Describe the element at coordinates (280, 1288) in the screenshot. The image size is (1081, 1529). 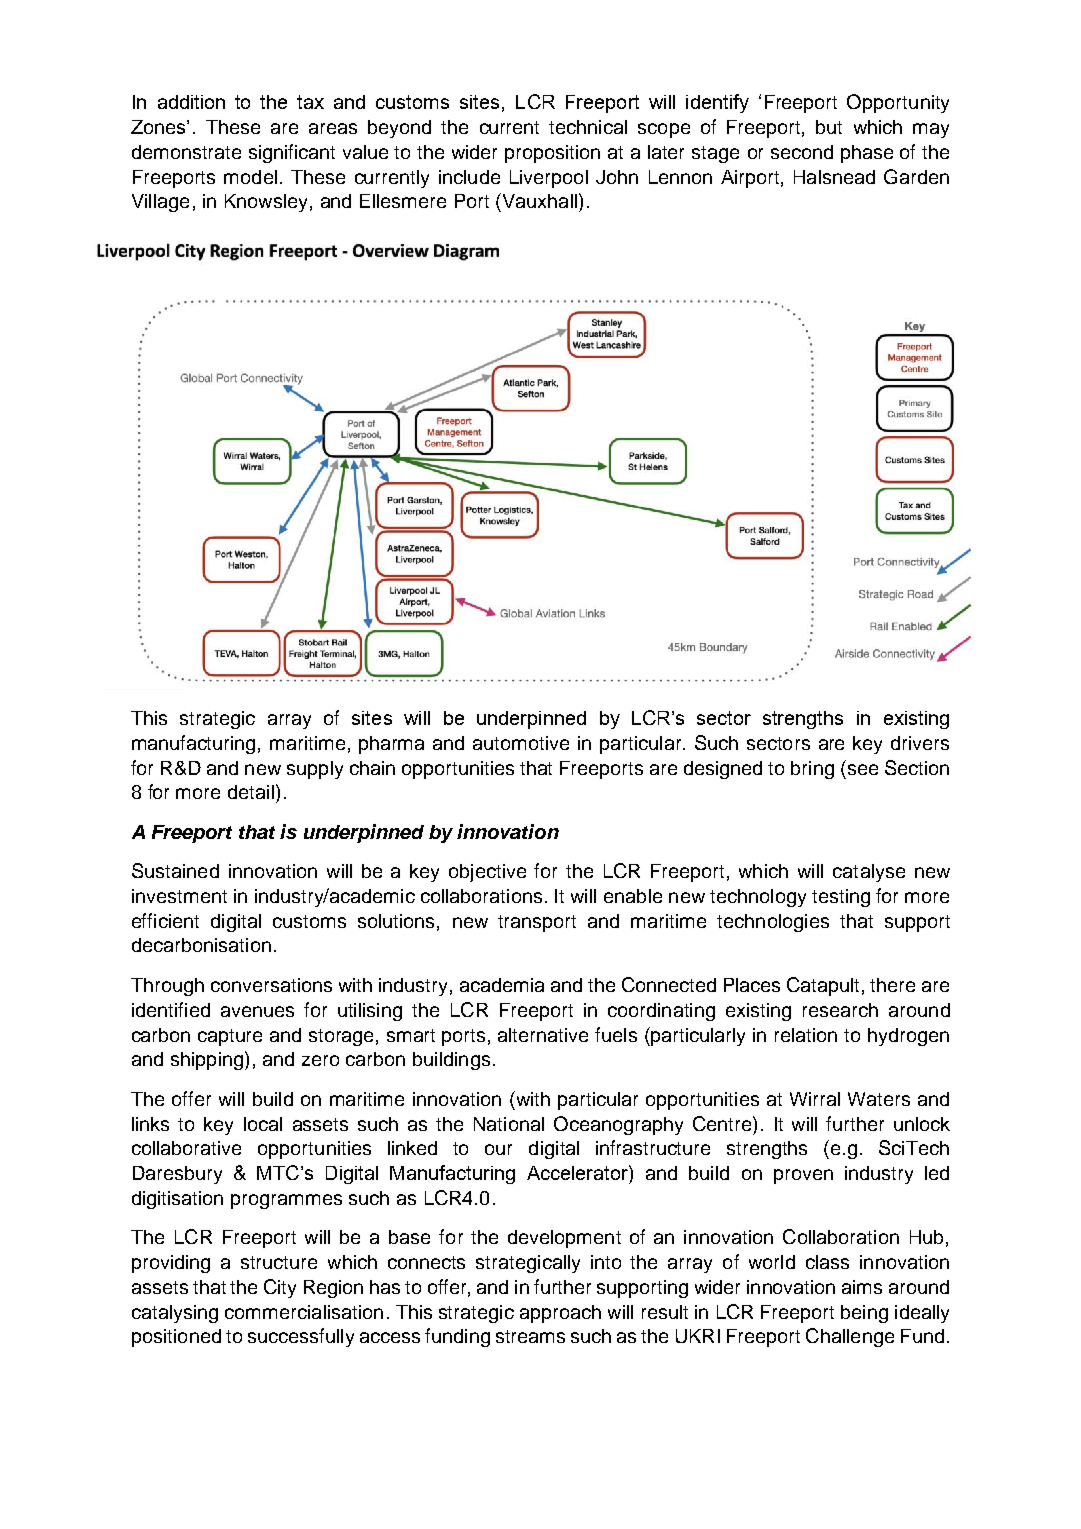
I see `City` at that location.
